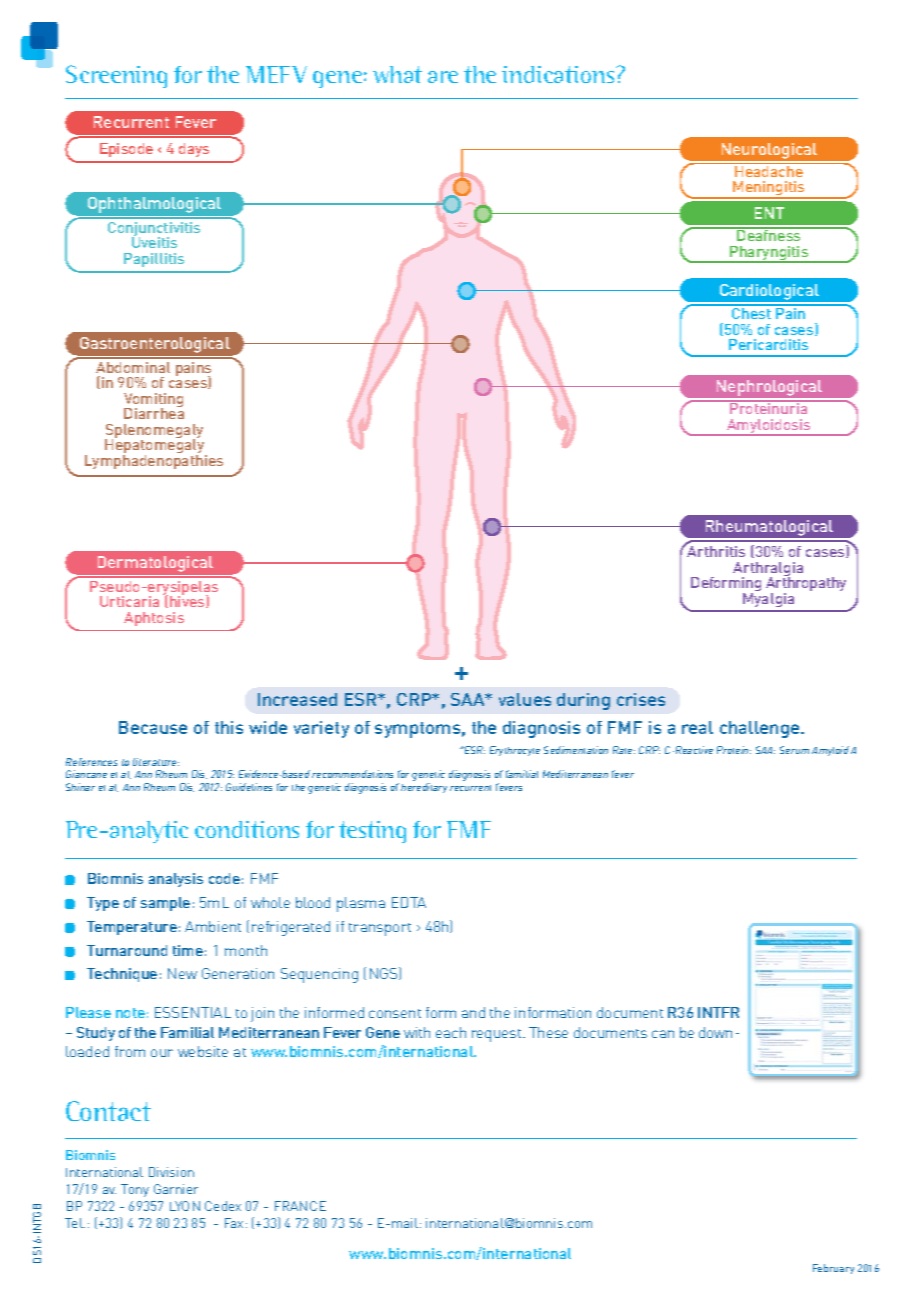 This document has height=1308, width=924. Describe the element at coordinates (548, 1032) in the document. I see `These` at that location.
